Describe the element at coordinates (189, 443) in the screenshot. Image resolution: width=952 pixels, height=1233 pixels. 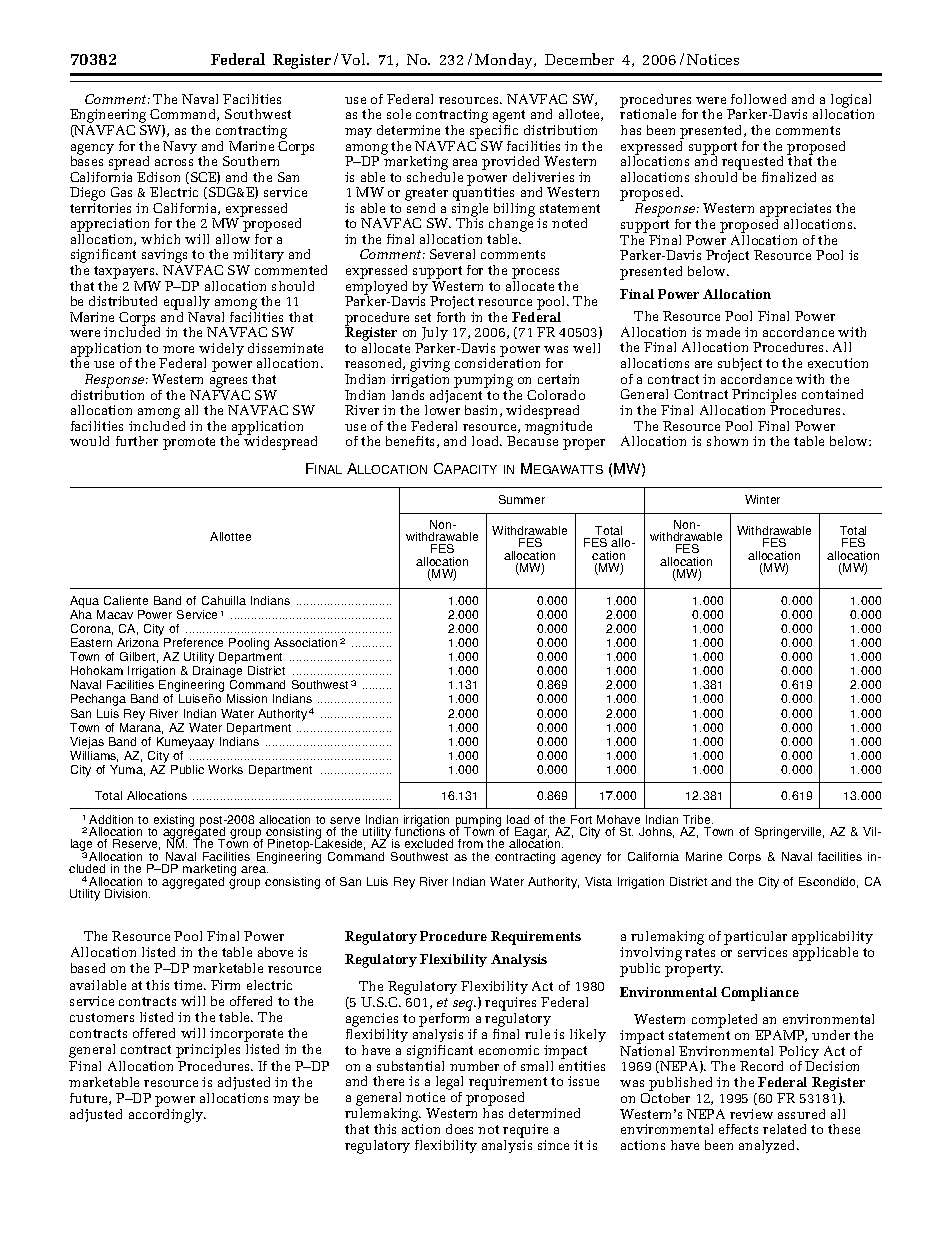
I see `promote` at that location.
